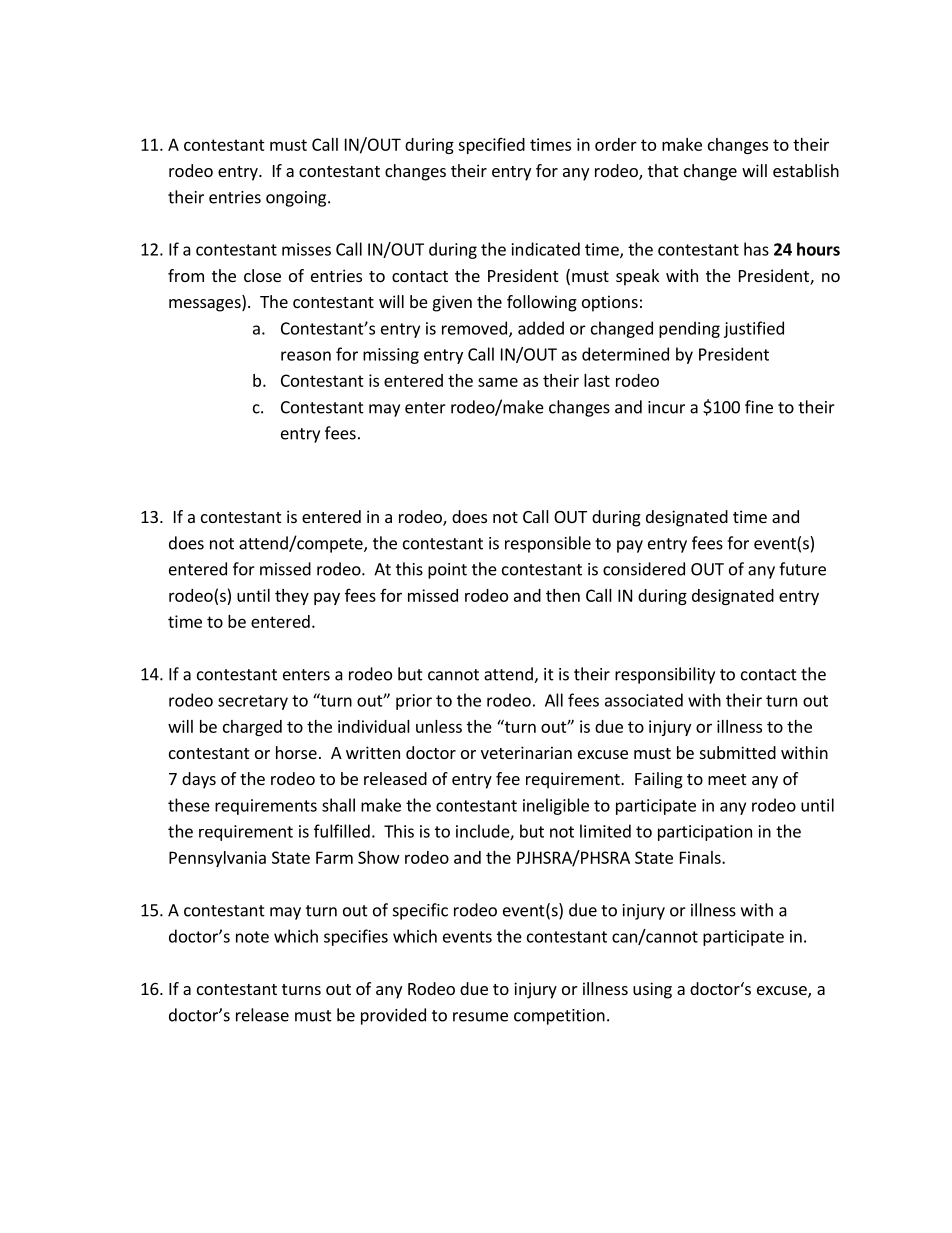 This screenshot has height=1233, width=952. What do you see at coordinates (297, 199) in the screenshot?
I see `ongoing` at bounding box center [297, 199].
